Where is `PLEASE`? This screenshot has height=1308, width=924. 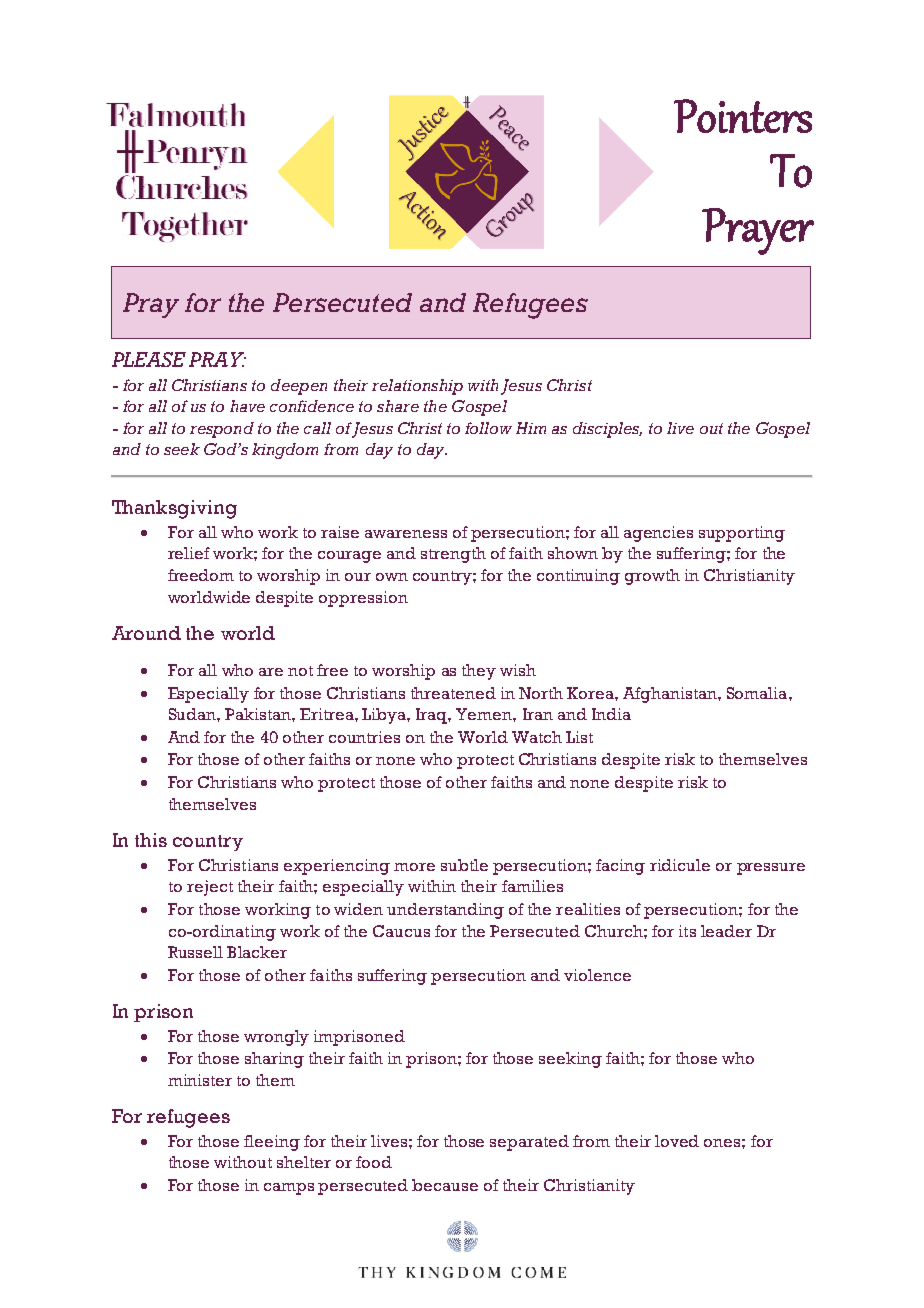
PLEASE is located at coordinates (149, 359).
